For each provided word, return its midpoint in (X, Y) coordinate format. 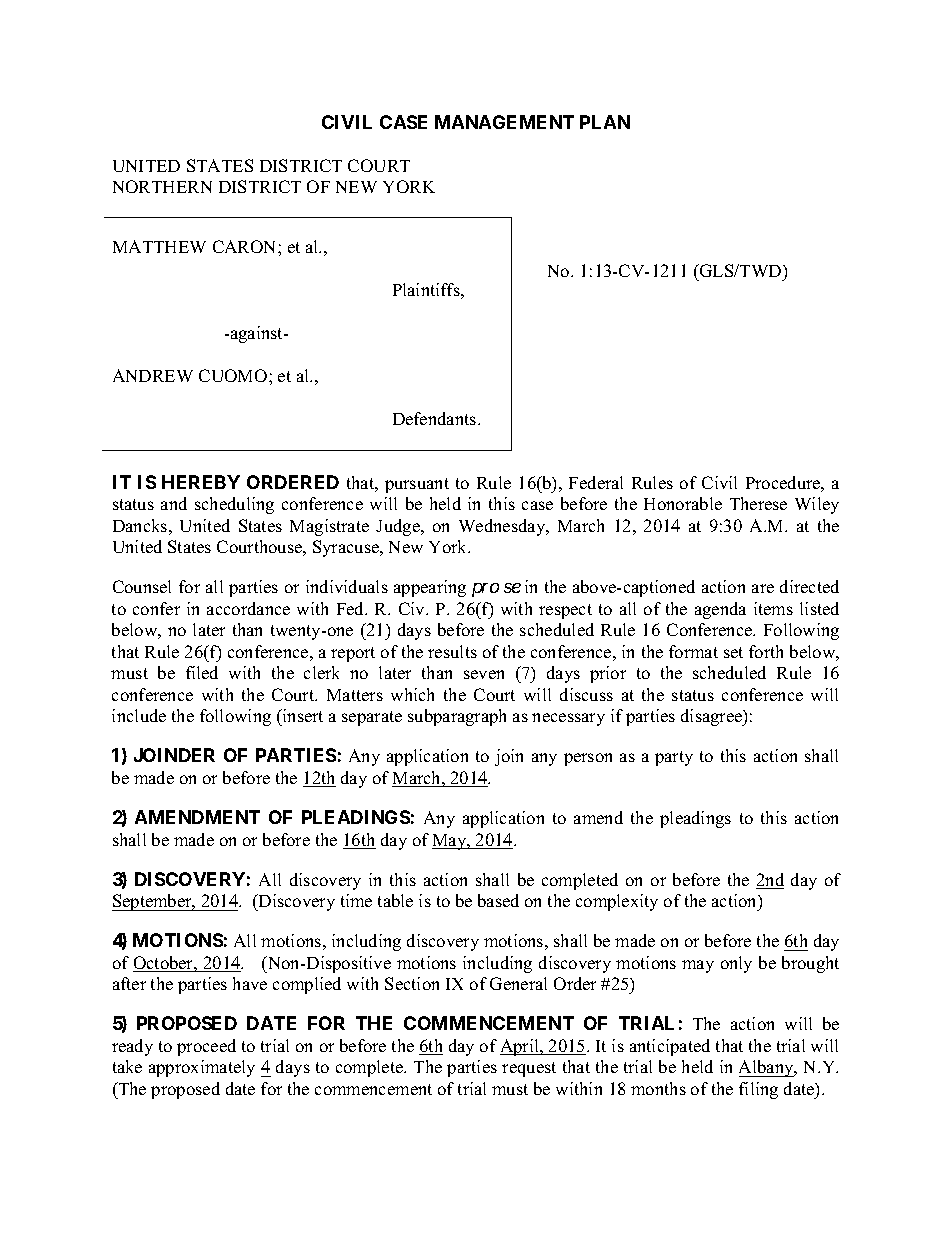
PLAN (605, 122)
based (498, 900)
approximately (202, 1068)
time (356, 900)
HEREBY (201, 482)
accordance (248, 608)
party (674, 758)
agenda (720, 610)
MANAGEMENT (504, 122)
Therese (758, 503)
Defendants (436, 418)
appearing (430, 588)
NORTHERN (162, 186)
